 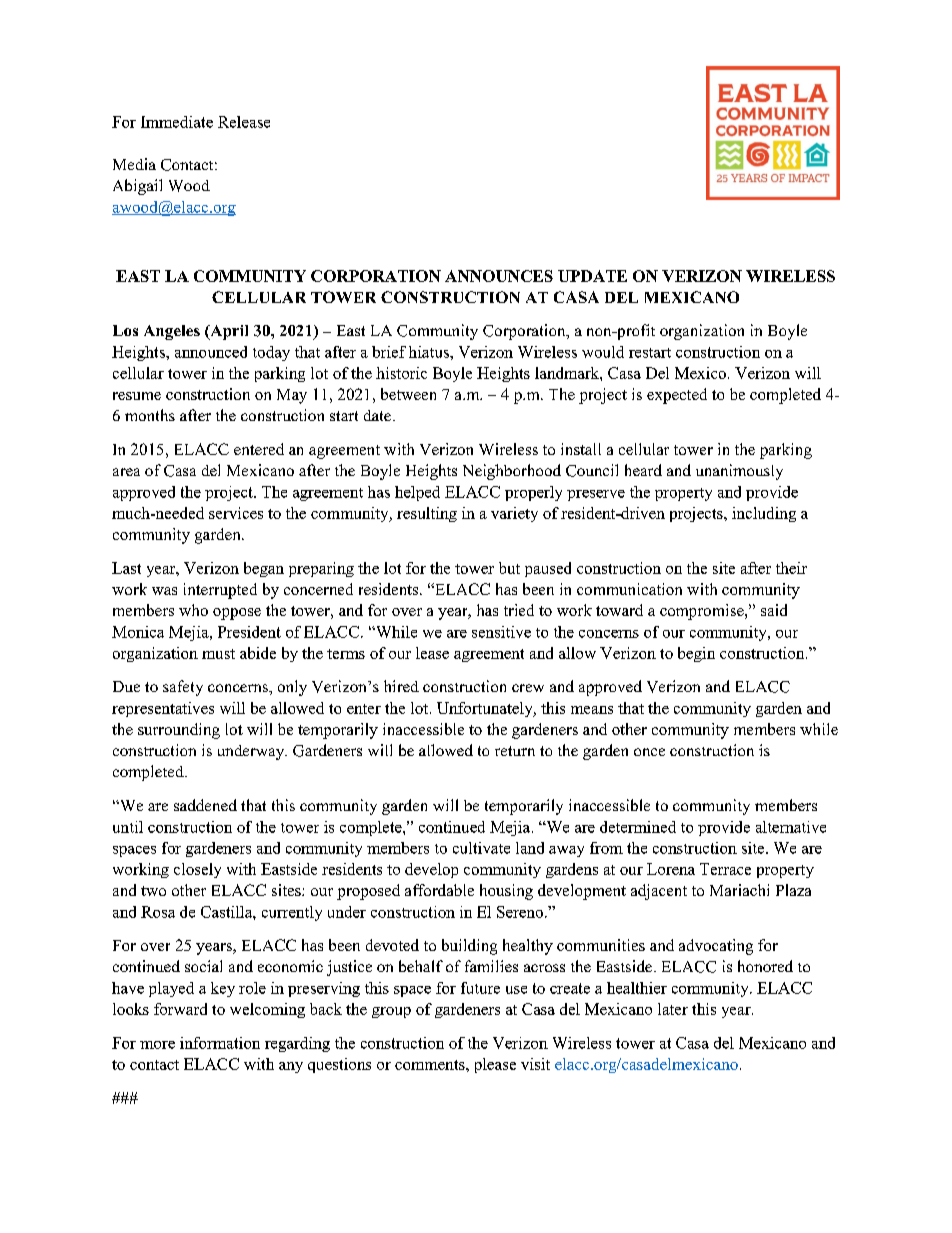 I want to click on Abigail, so click(x=137, y=187).
